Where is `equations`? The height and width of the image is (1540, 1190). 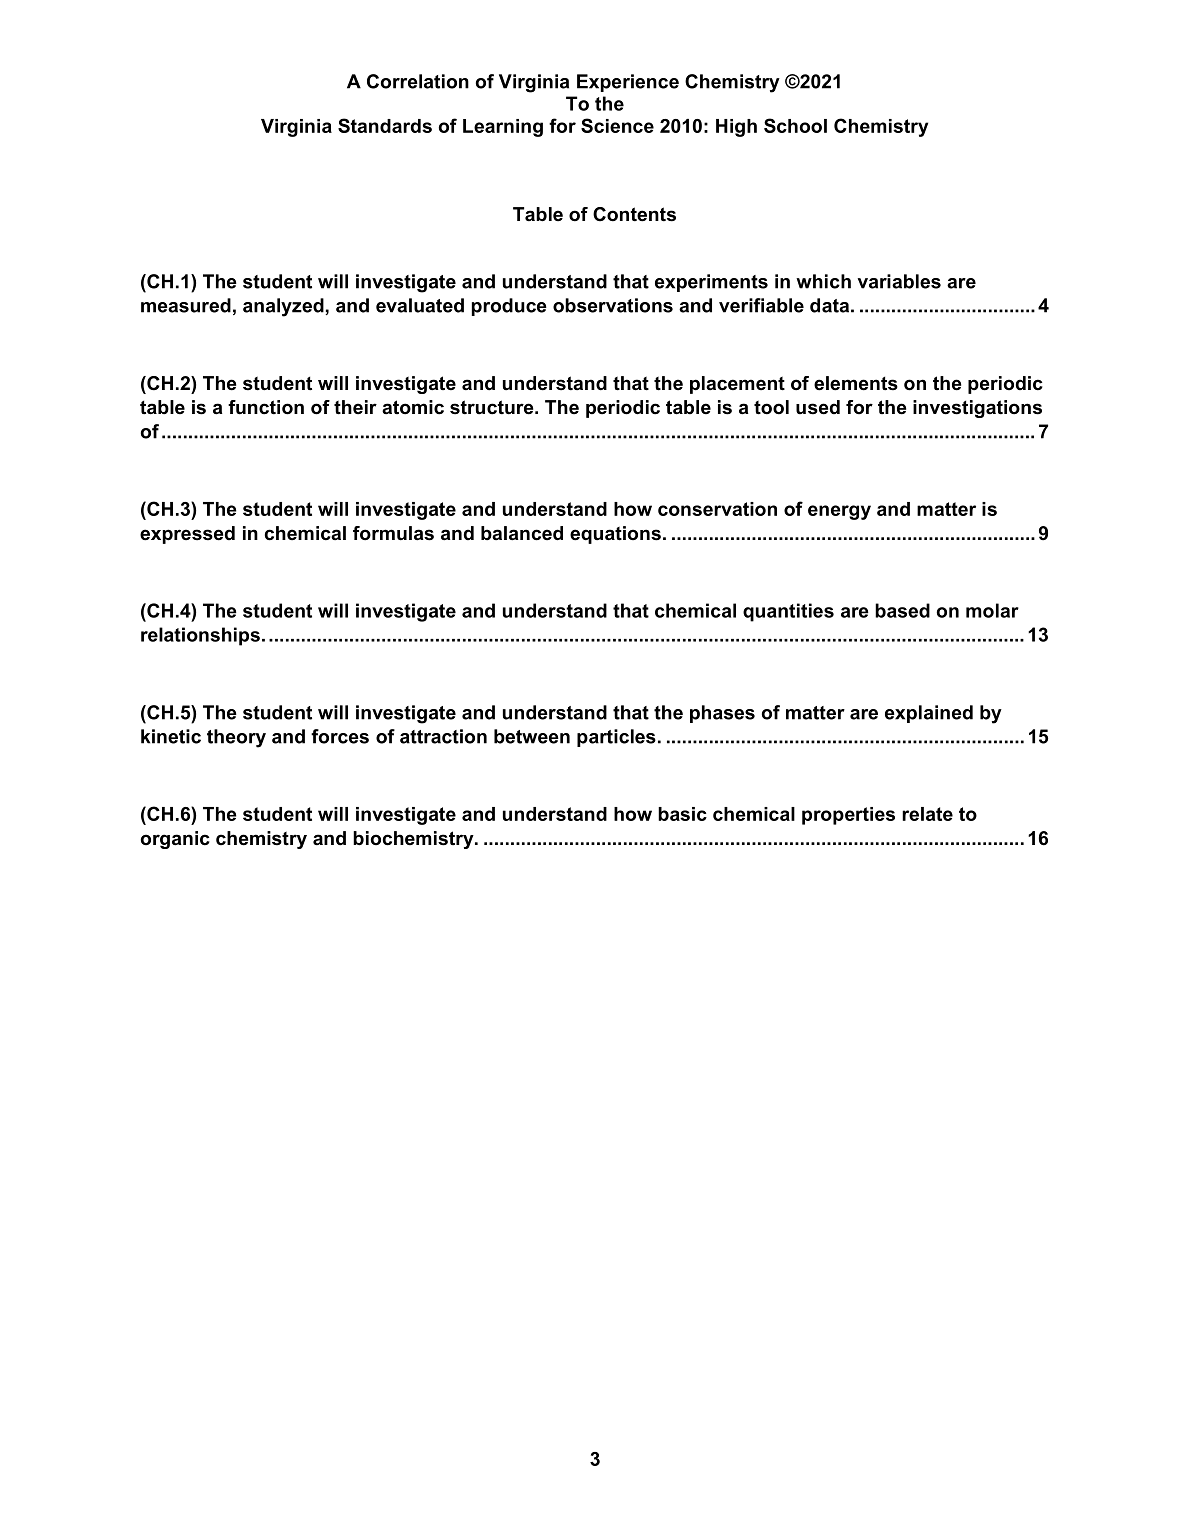 equations is located at coordinates (615, 535).
